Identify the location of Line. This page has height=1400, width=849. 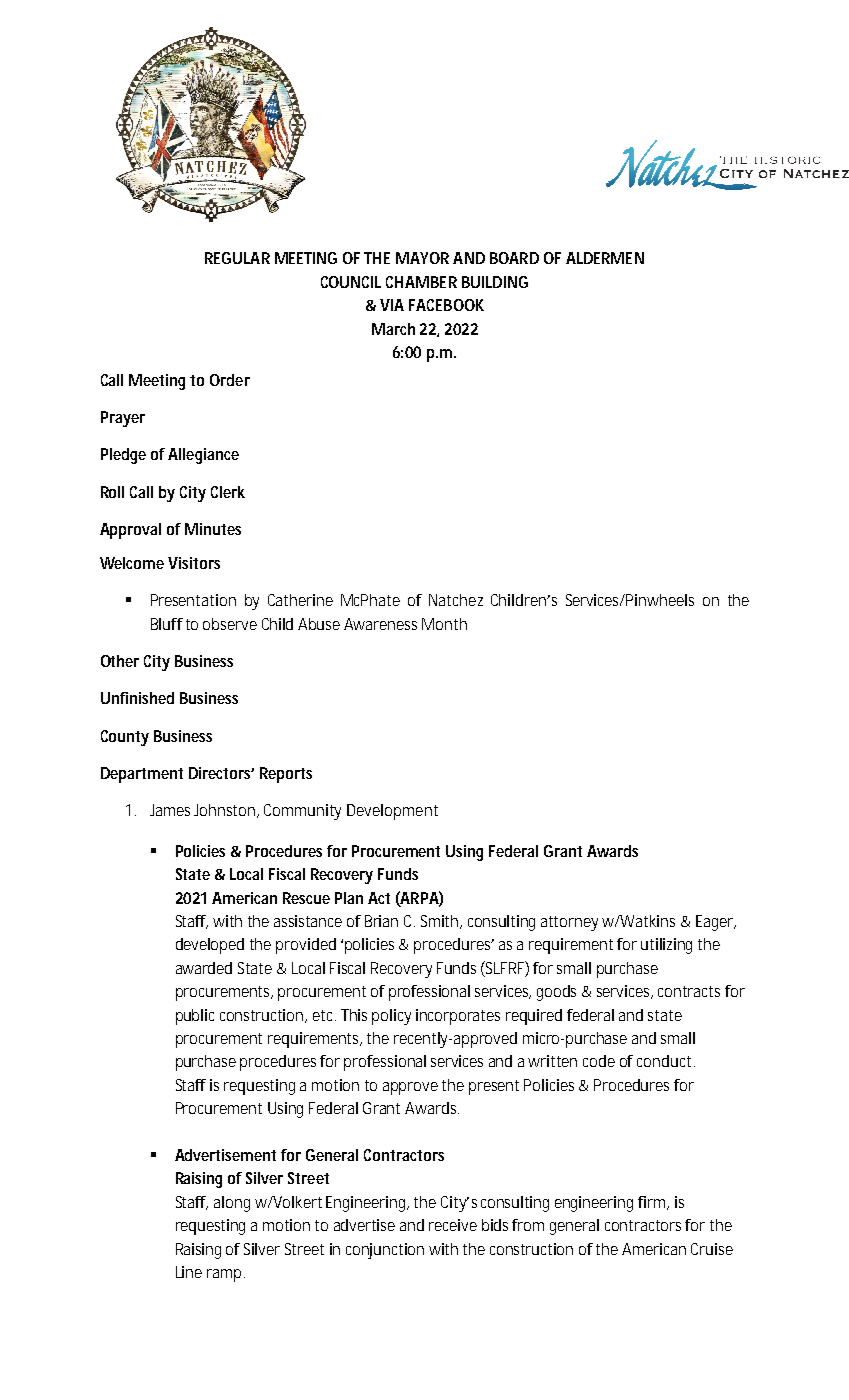
(189, 1272).
